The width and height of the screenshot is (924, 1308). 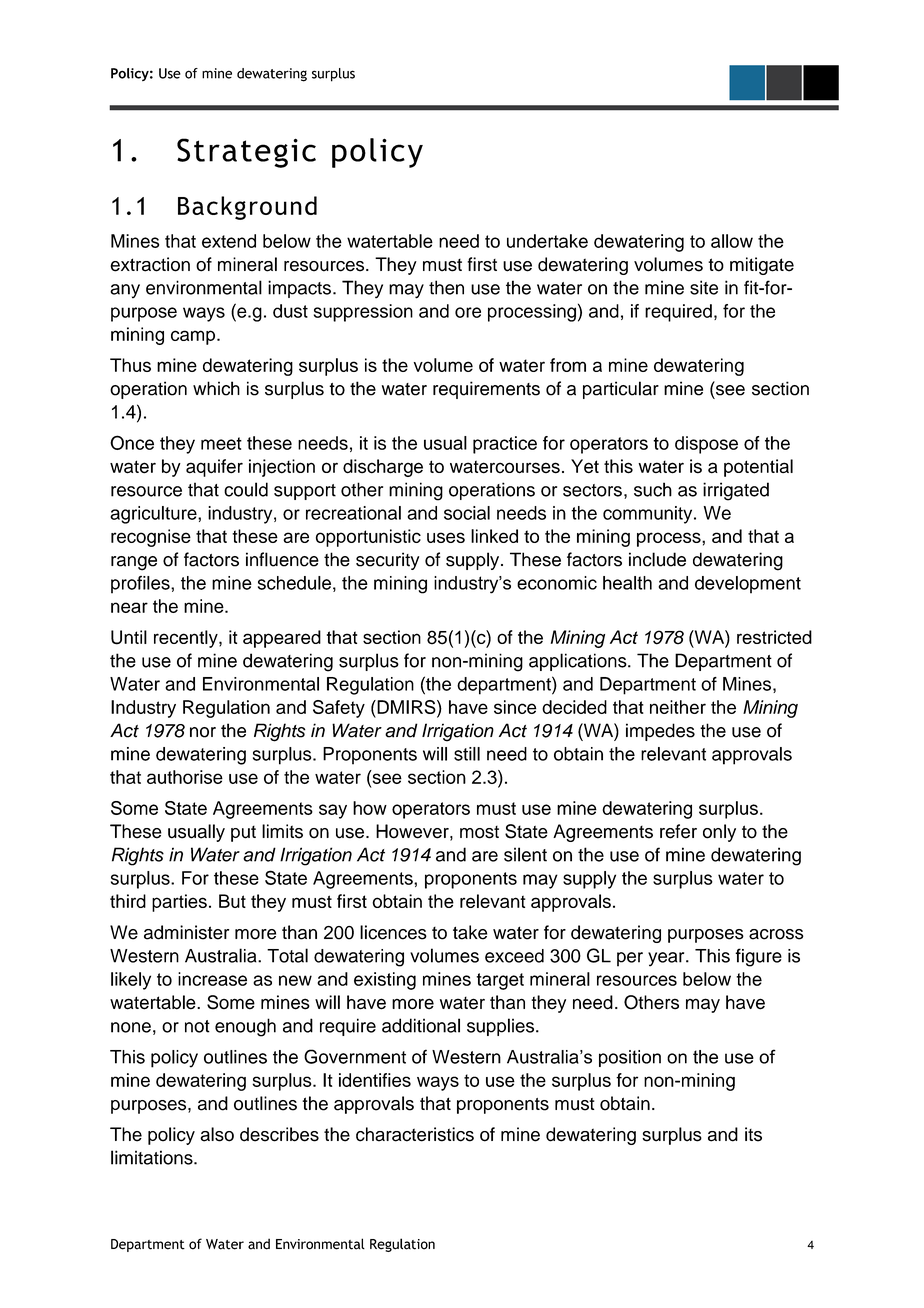 I want to click on allow, so click(x=732, y=241).
